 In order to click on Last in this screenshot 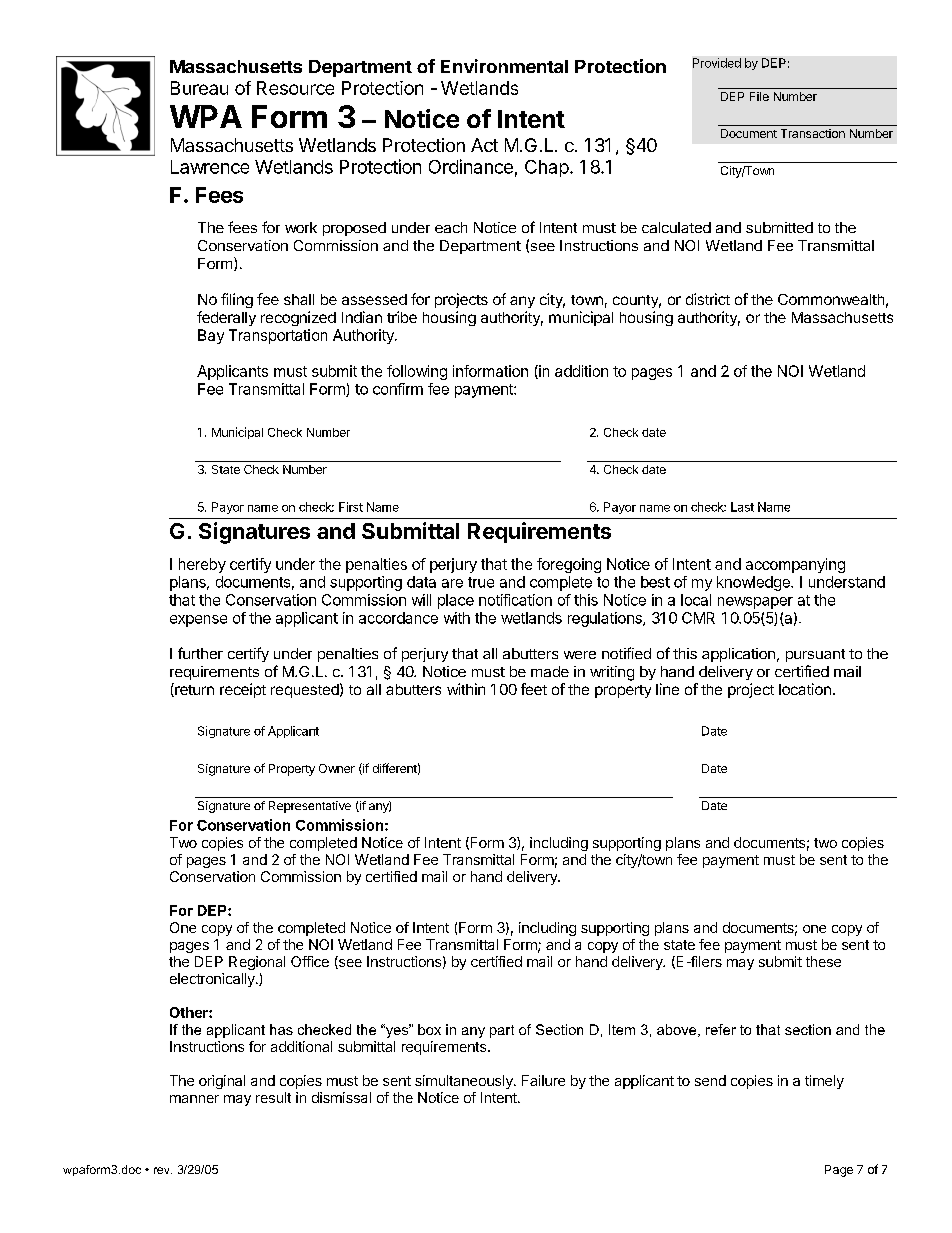, I will do `click(742, 507)`.
